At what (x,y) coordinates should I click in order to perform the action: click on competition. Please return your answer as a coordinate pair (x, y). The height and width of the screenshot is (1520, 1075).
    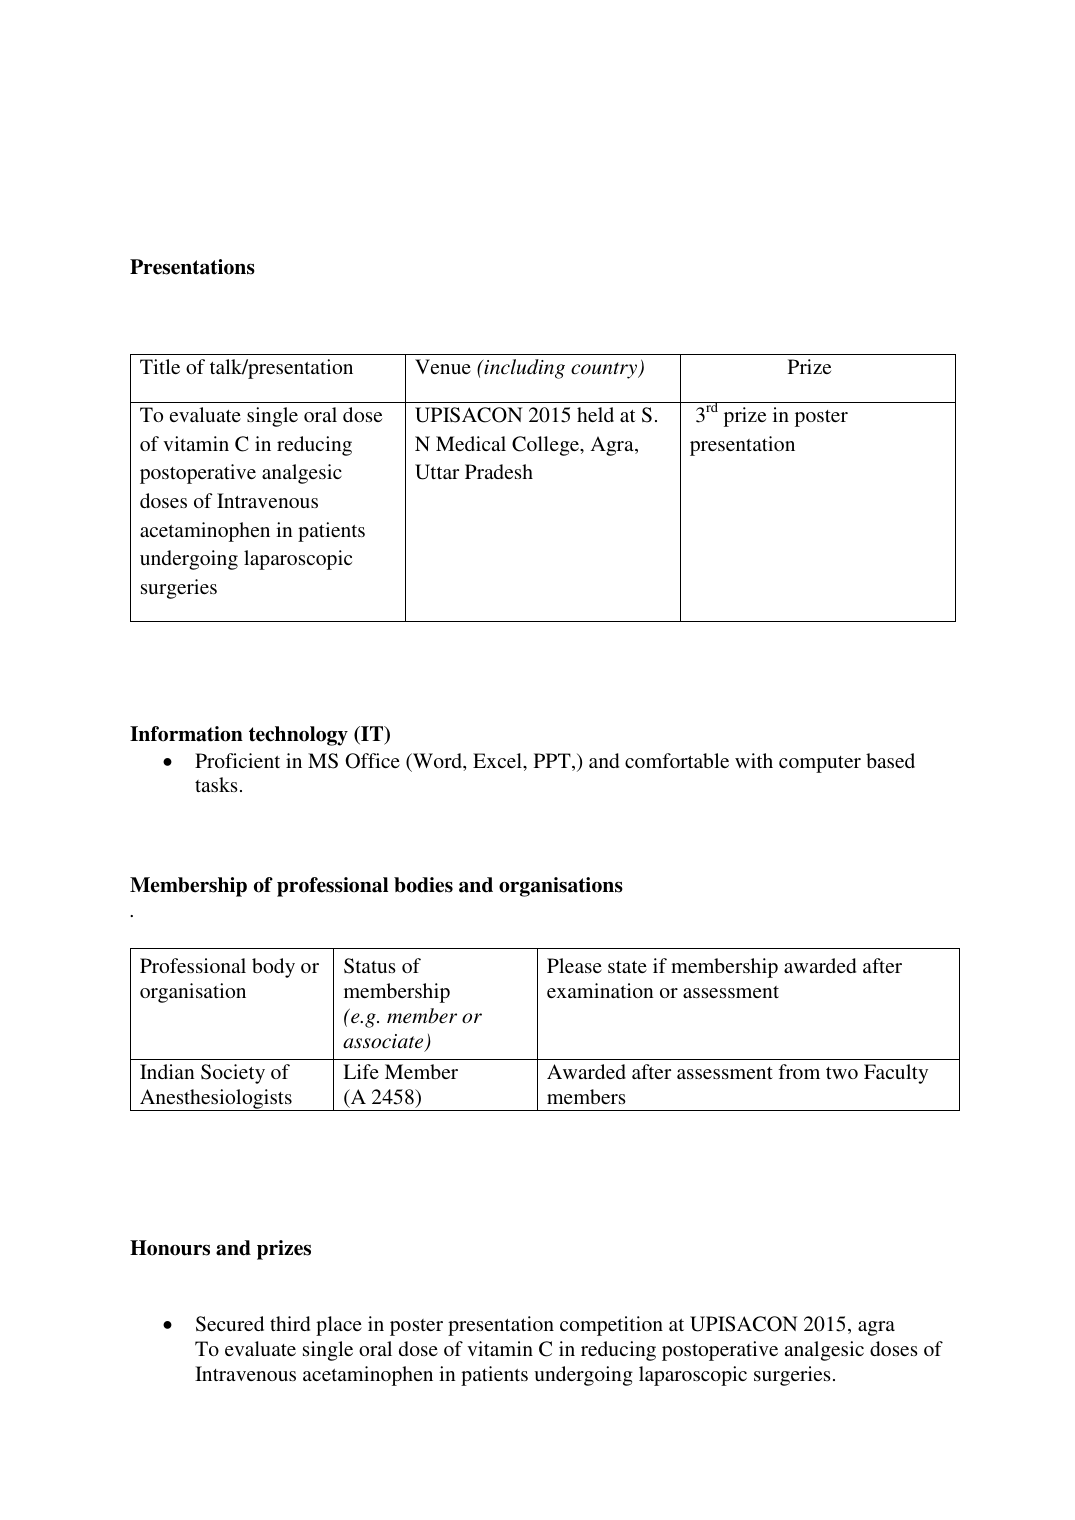
    Looking at the image, I should click on (611, 1326).
